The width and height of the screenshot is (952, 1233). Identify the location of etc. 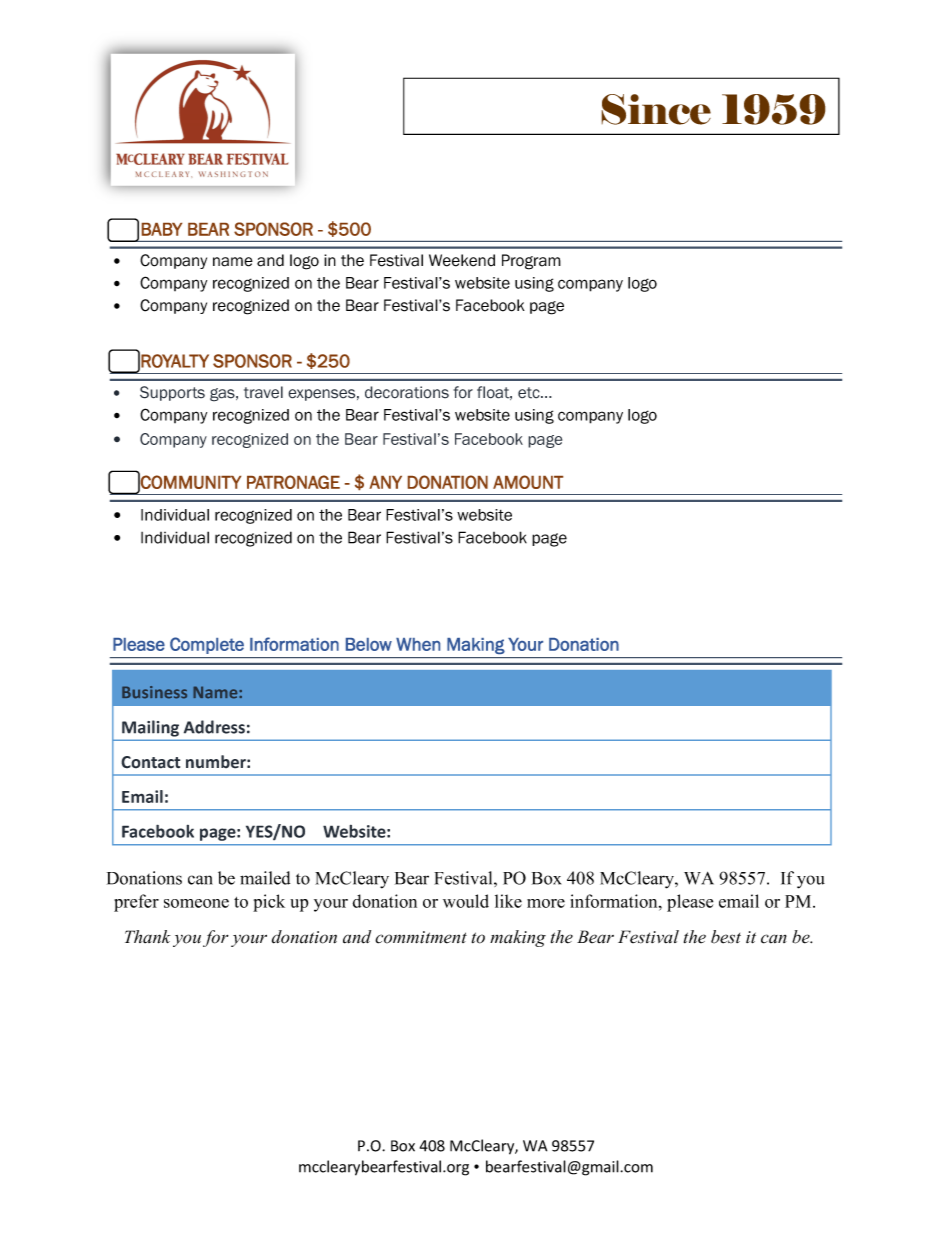
(530, 393).
